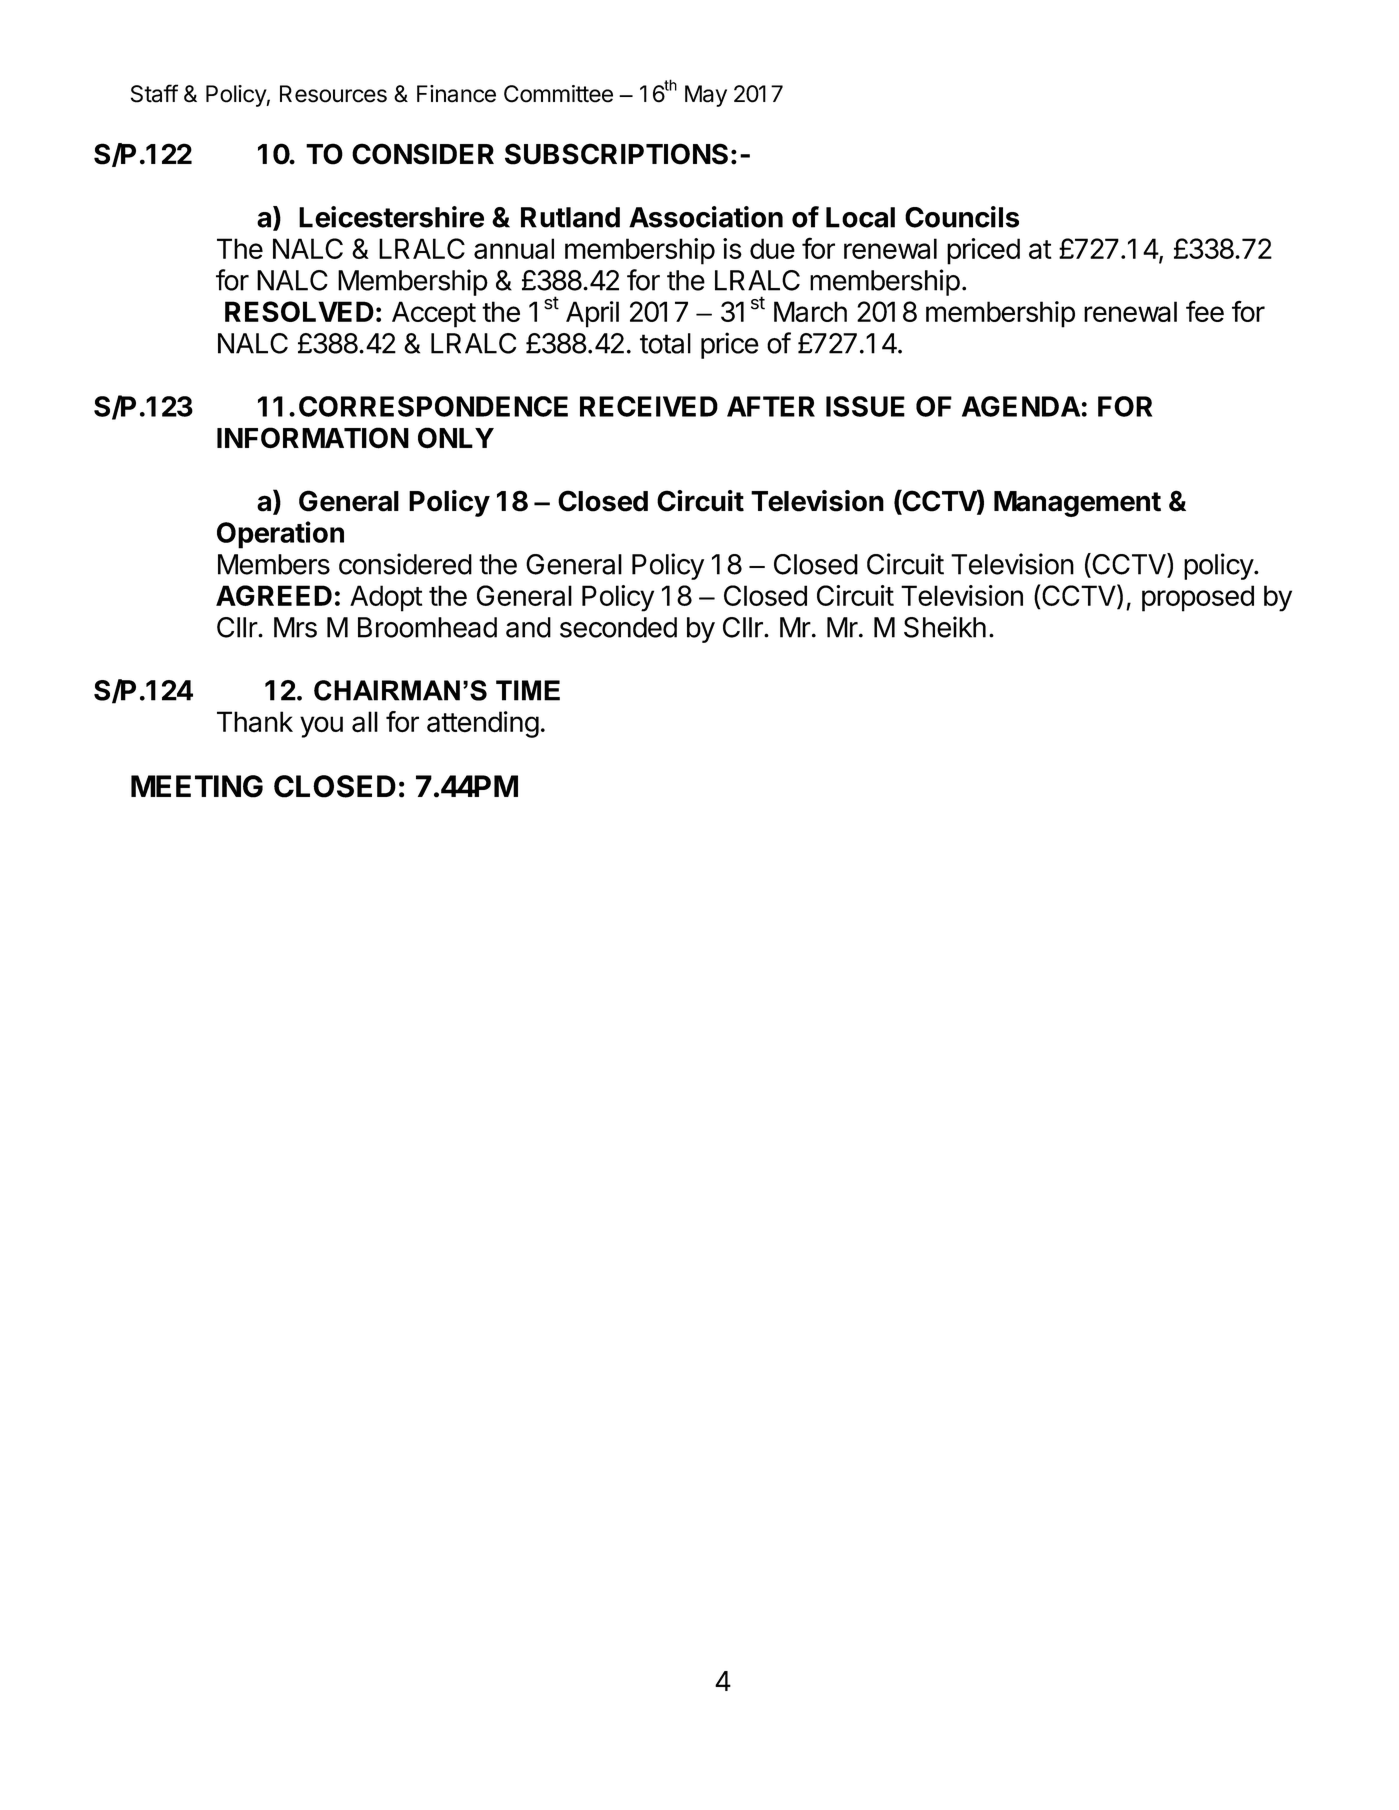 Image resolution: width=1399 pixels, height=1810 pixels. What do you see at coordinates (945, 627) in the image?
I see `Sheikh` at bounding box center [945, 627].
